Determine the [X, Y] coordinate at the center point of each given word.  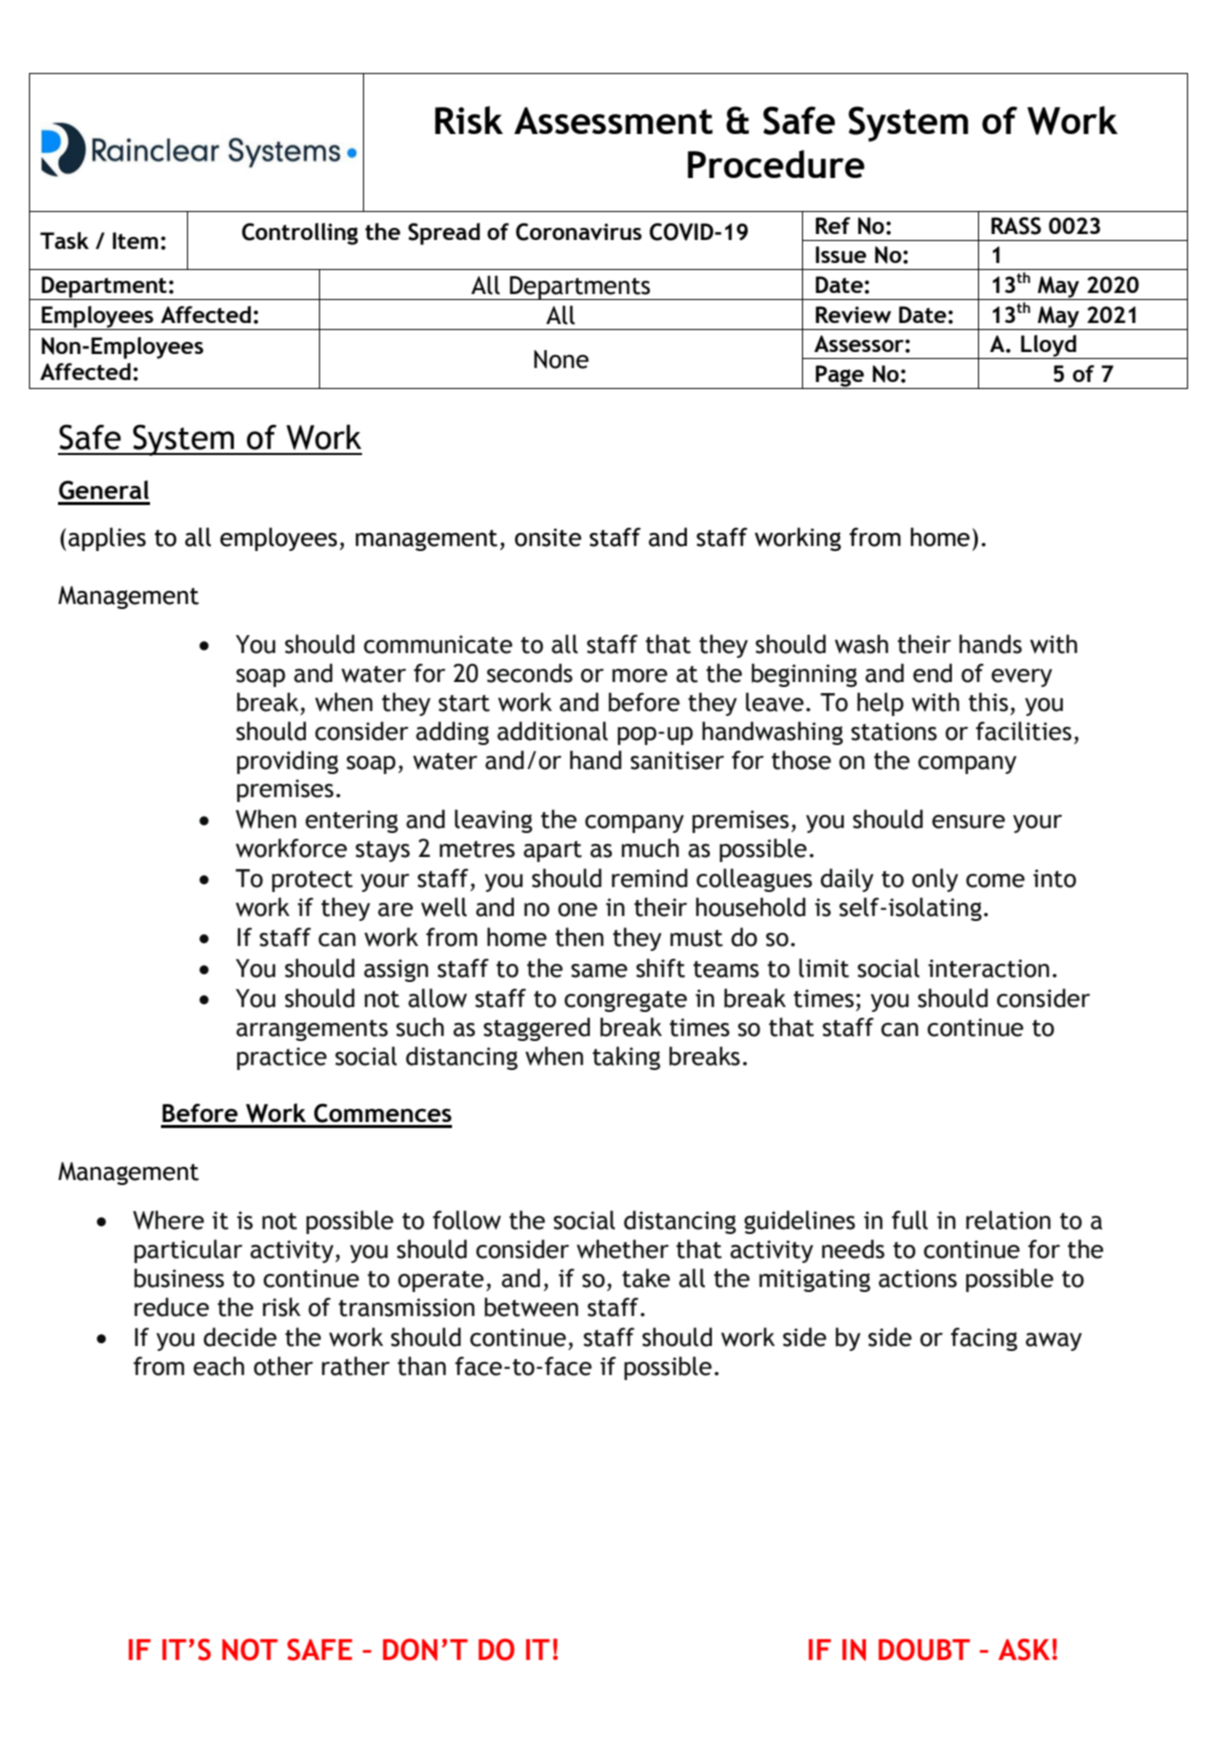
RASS [1016, 226]
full [910, 1220]
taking [626, 1058]
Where [168, 1220]
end [932, 673]
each [218, 1366]
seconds [530, 673]
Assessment [613, 120]
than [422, 1366]
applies [107, 539]
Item [135, 240]
